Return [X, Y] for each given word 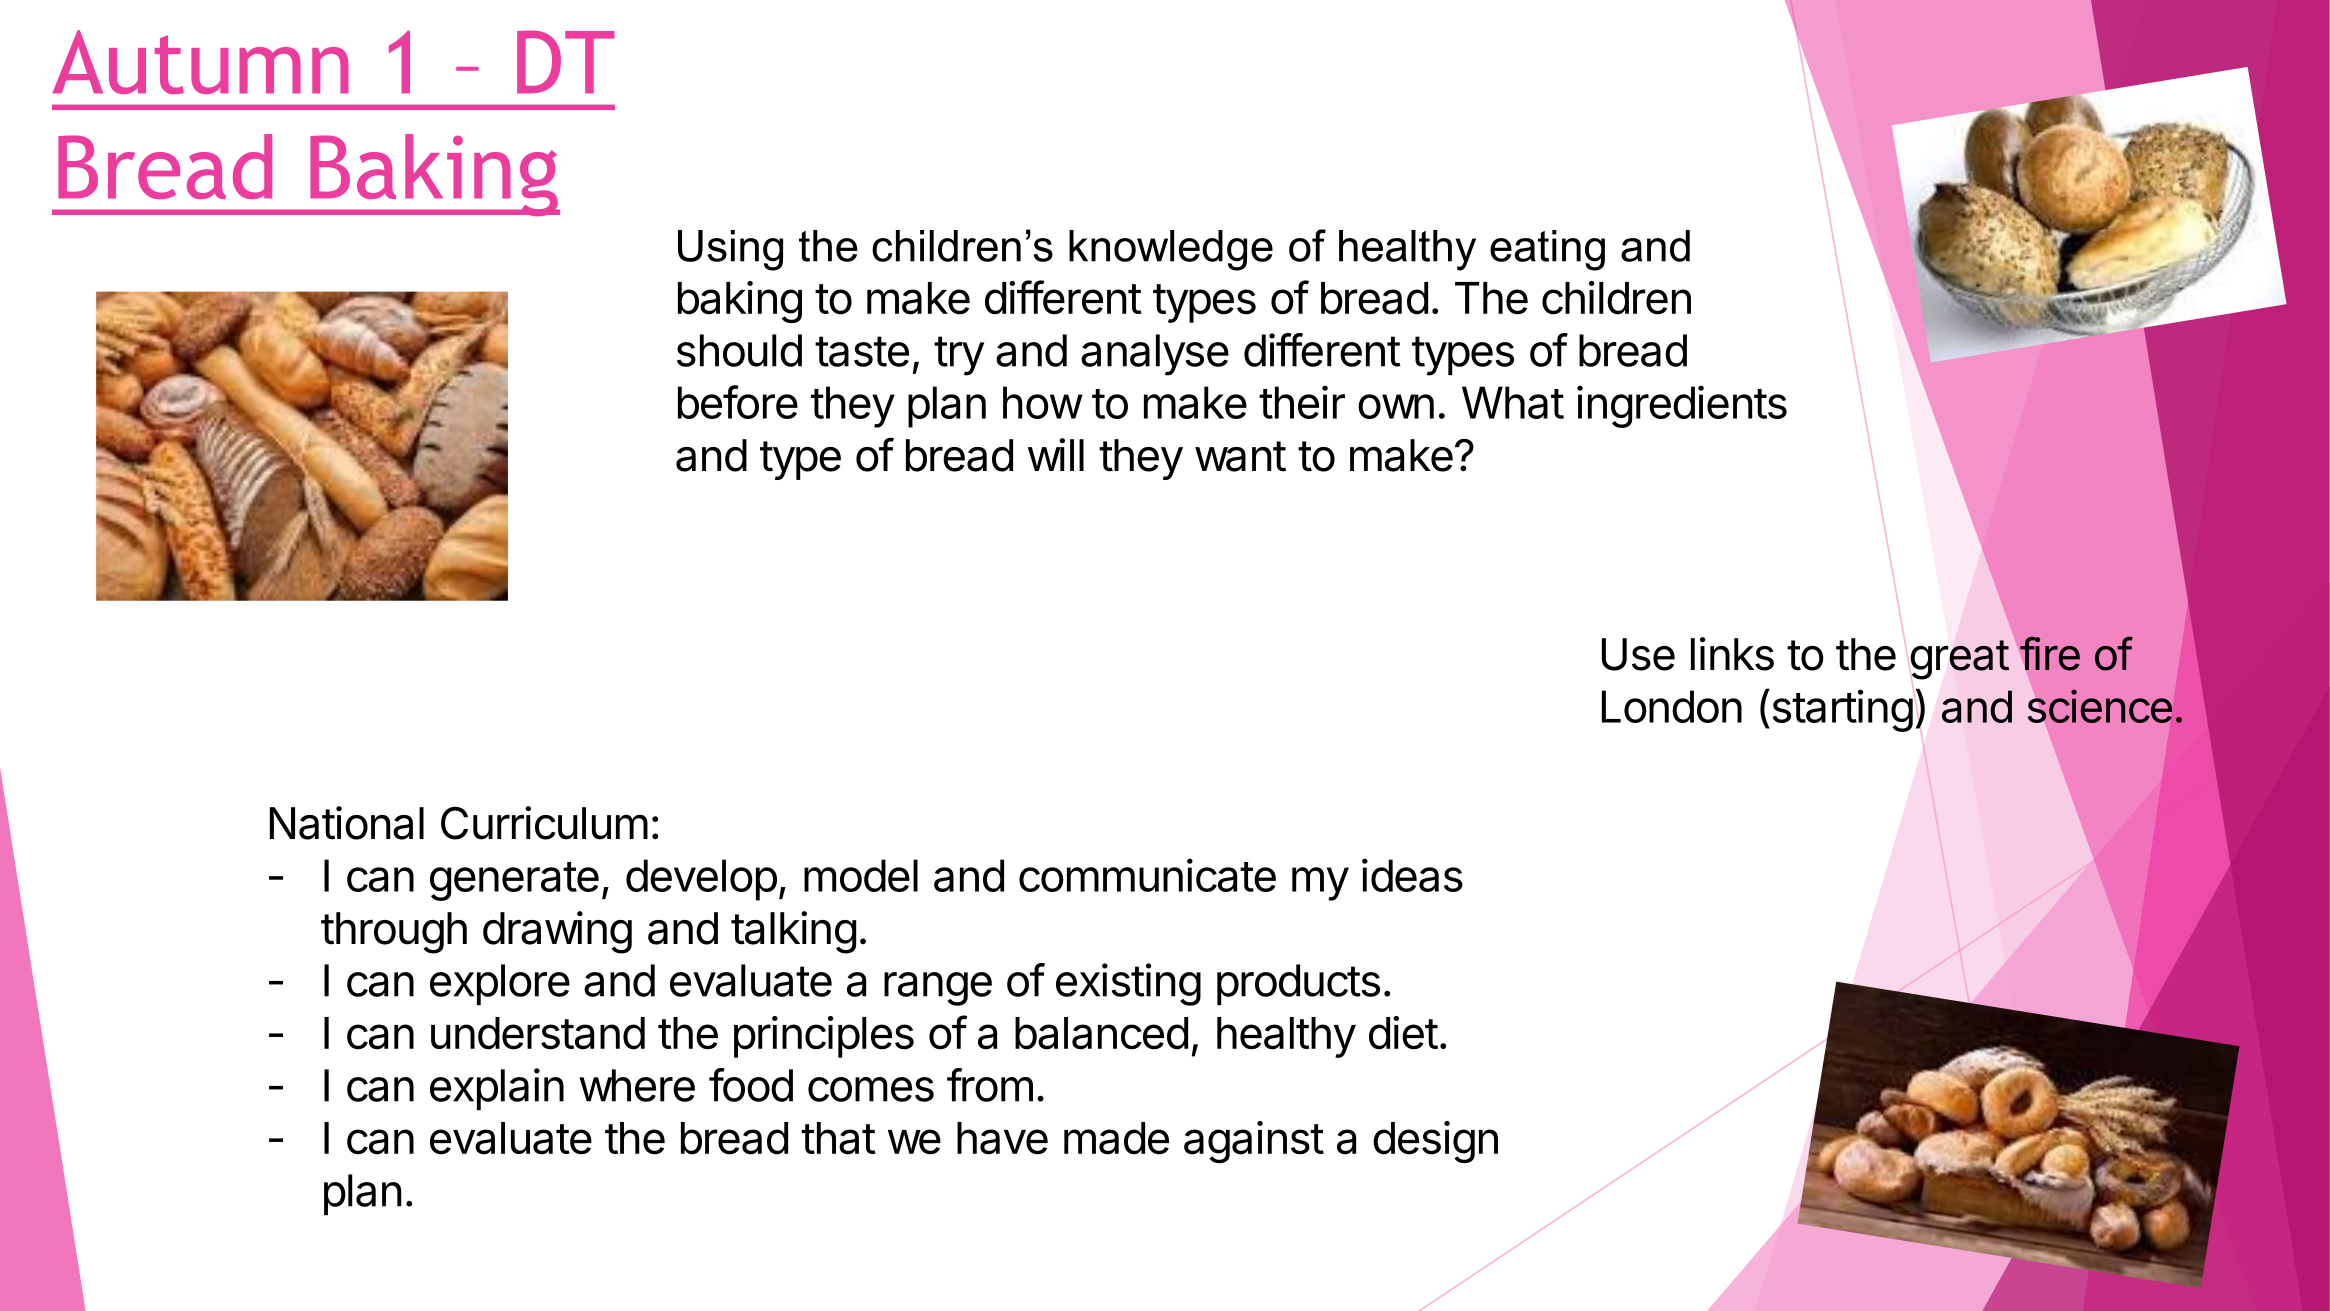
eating [1547, 250]
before [738, 402]
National [347, 823]
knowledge [1171, 250]
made [1116, 1138]
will [1056, 454]
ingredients [1682, 406]
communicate [1147, 875]
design [1435, 1142]
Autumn [201, 62]
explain [497, 1089]
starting [1841, 710]
